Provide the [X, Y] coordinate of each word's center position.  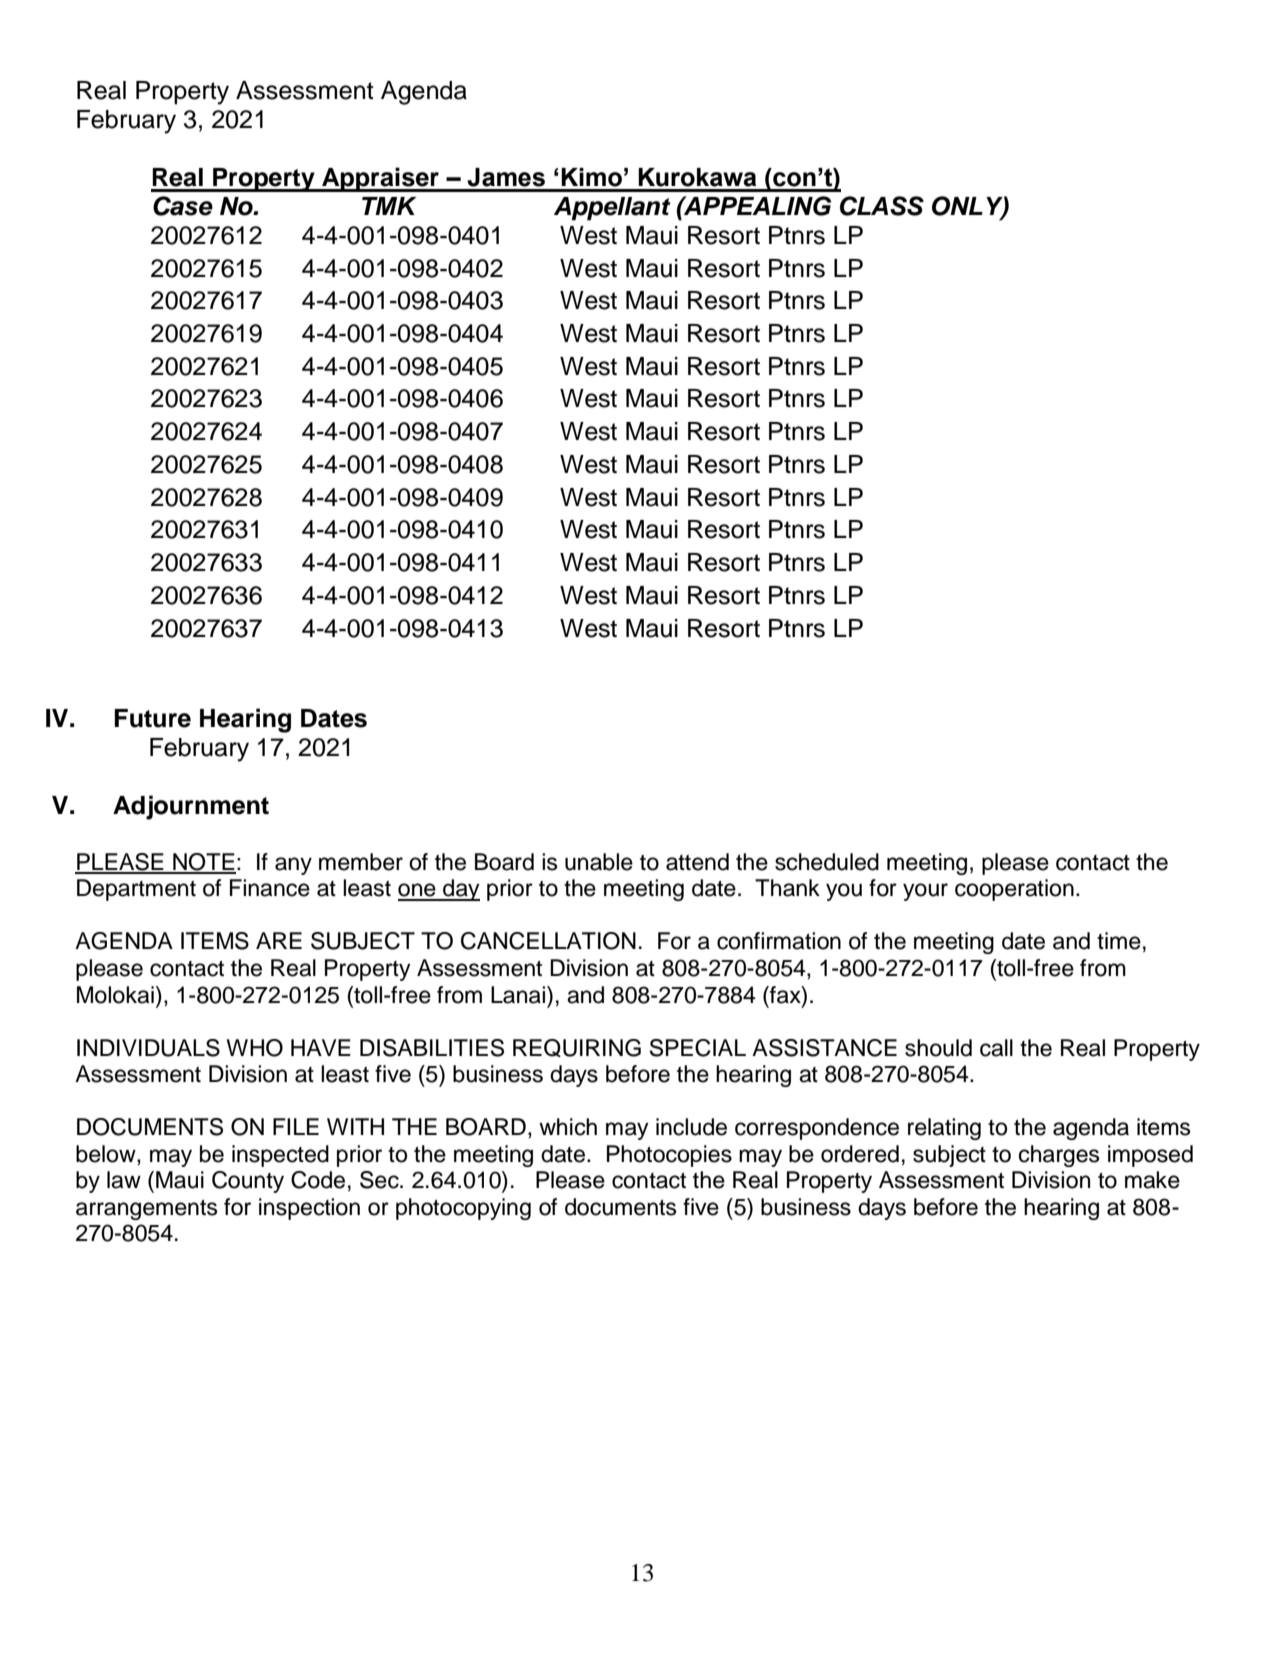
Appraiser [380, 179]
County [248, 1182]
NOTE [203, 863]
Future [152, 718]
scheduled [827, 862]
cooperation [1014, 890]
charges [1059, 1156]
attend [697, 862]
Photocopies [669, 1156]
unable [599, 862]
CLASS [882, 206]
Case [183, 206]
